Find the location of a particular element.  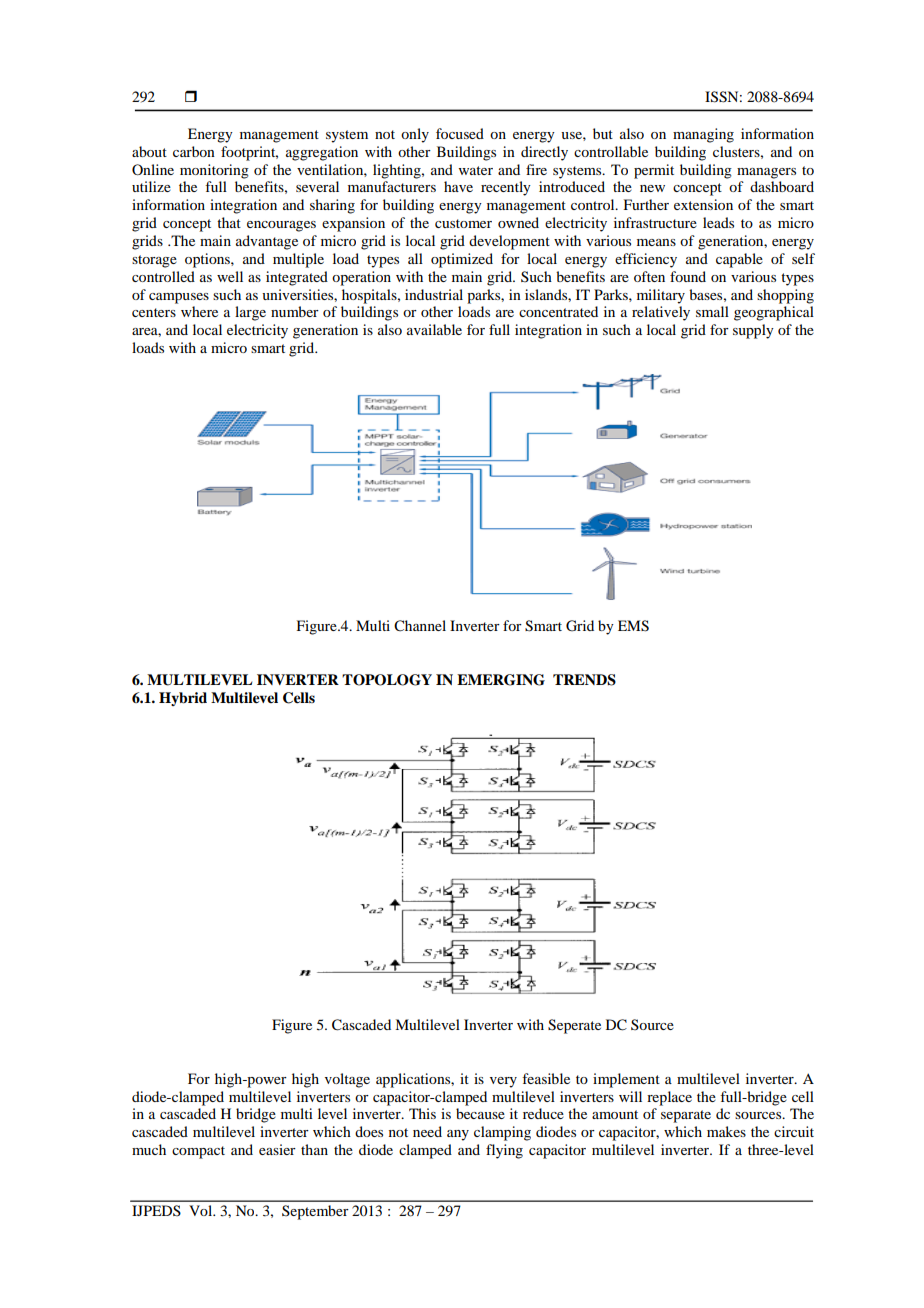

flying is located at coordinates (504, 1151).
